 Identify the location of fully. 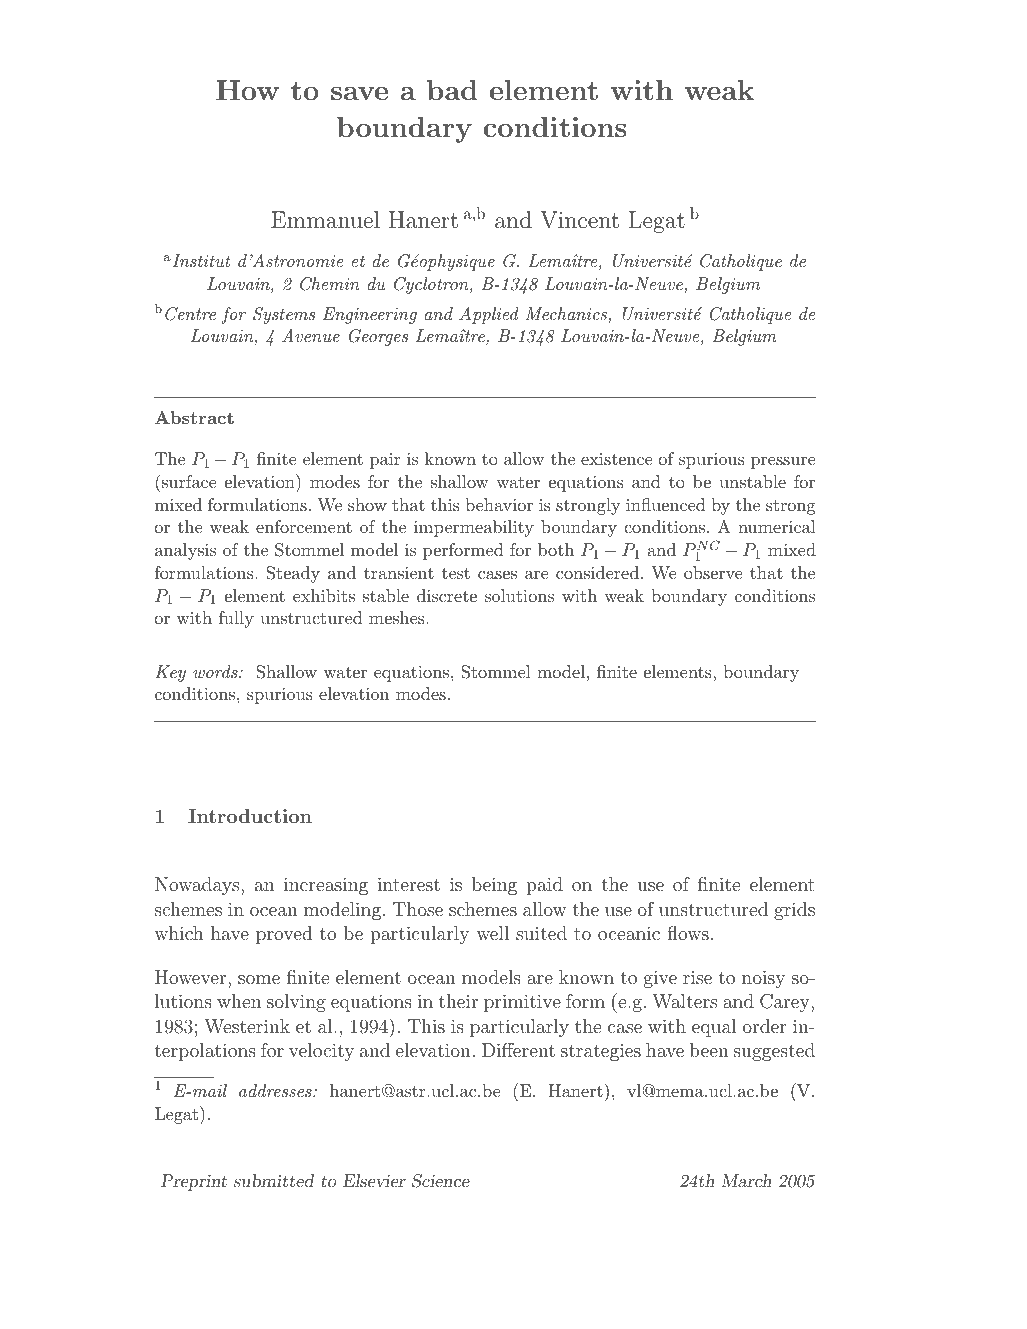
(236, 619).
